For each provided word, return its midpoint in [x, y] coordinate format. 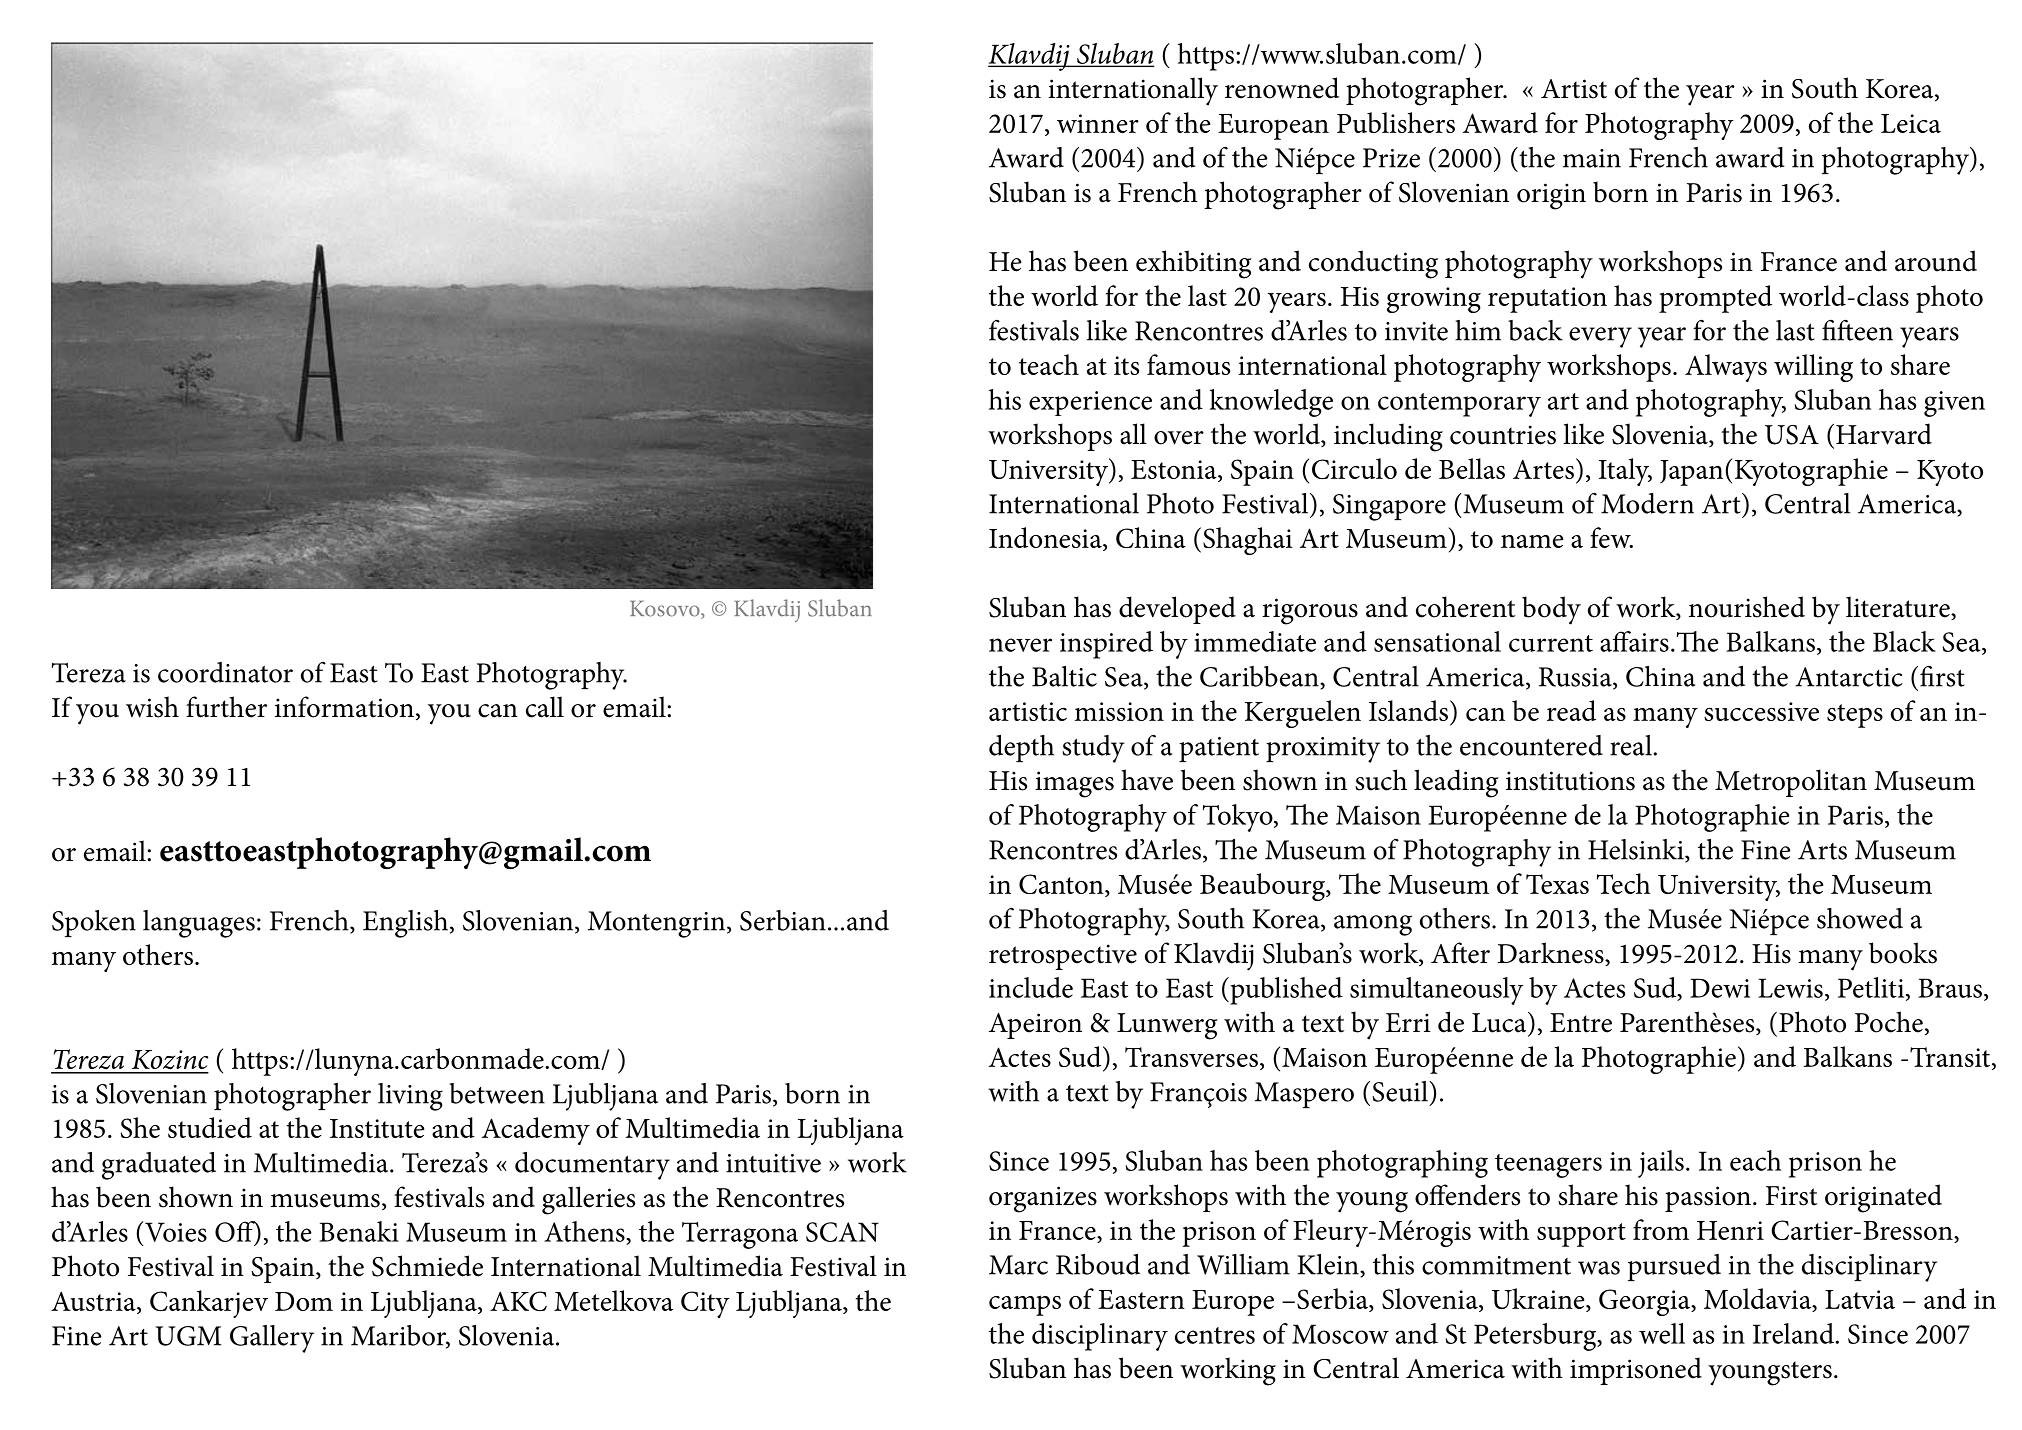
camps [1025, 1305]
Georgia [1645, 1302]
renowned [1282, 88]
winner [1098, 123]
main [1592, 158]
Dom [304, 1301]
